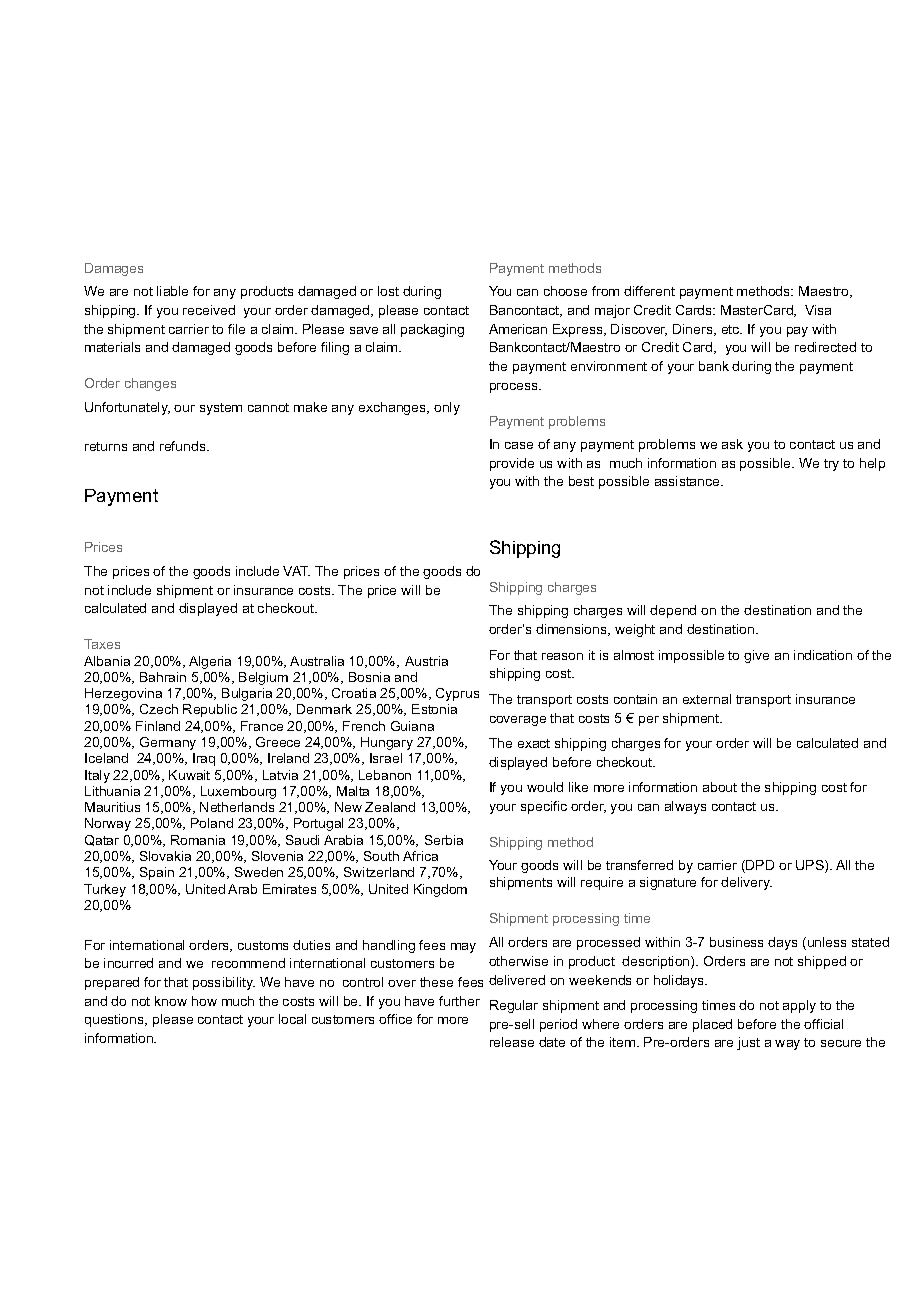 This screenshot has width=924, height=1307. I want to click on give, so click(756, 656).
